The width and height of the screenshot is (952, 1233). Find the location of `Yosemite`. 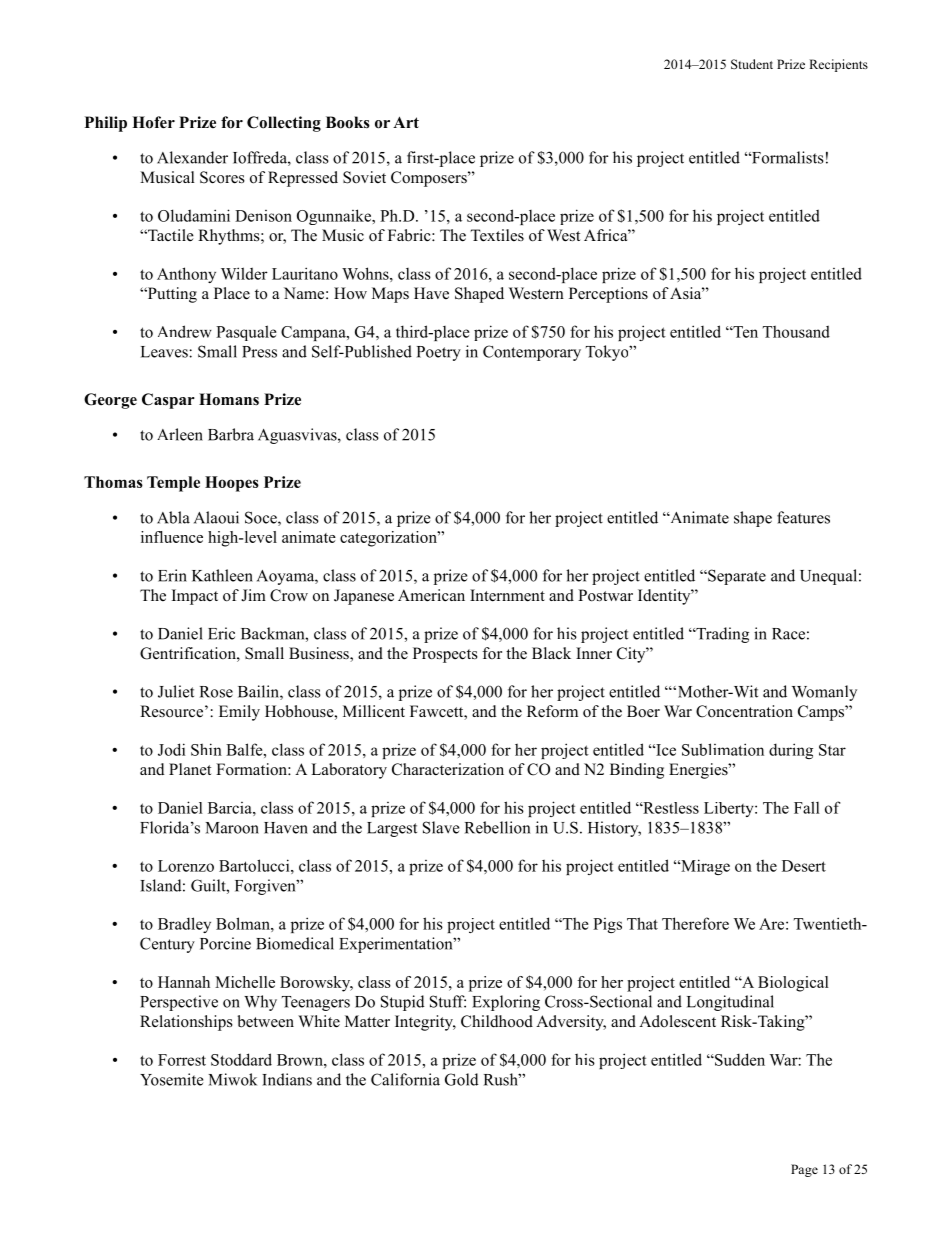

Yosemite is located at coordinates (171, 1079).
